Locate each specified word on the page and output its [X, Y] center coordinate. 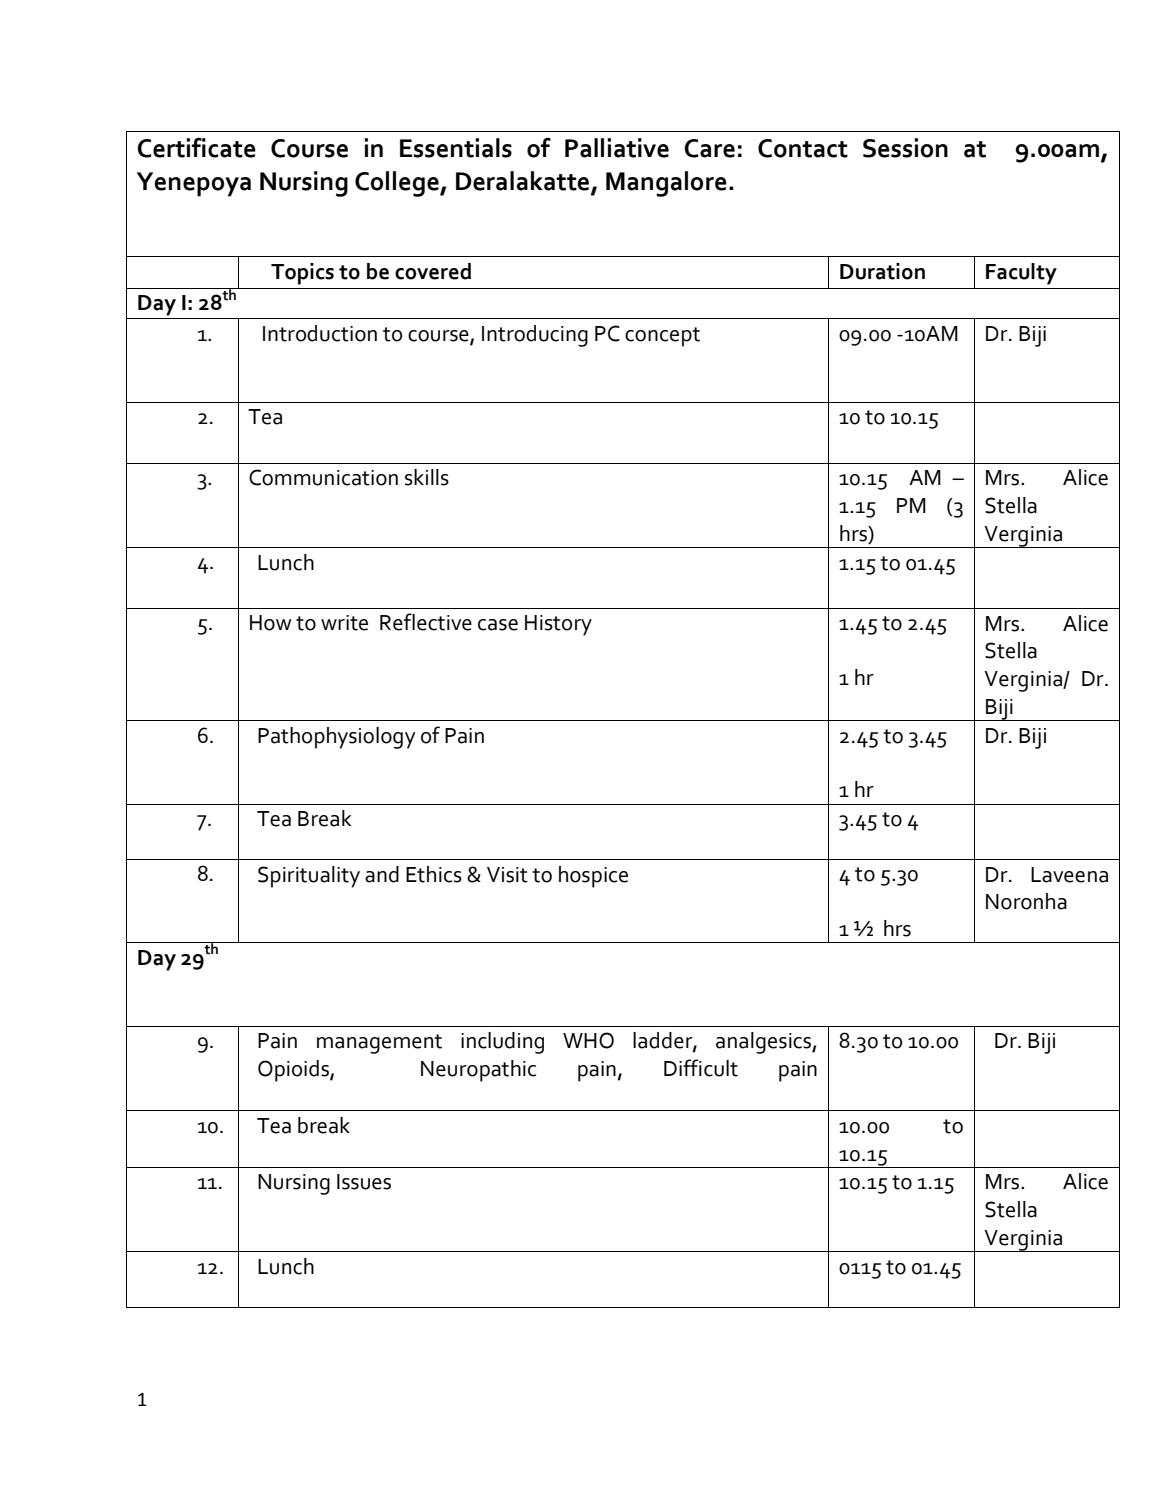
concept [662, 337]
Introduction [320, 333]
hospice [593, 877]
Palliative [617, 148]
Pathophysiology [336, 738]
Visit [507, 875]
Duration [882, 271]
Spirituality [309, 877]
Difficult [701, 1068]
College [398, 184]
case [498, 625]
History [558, 625]
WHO [588, 1040]
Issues [364, 1182]
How [271, 623]
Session [905, 148]
